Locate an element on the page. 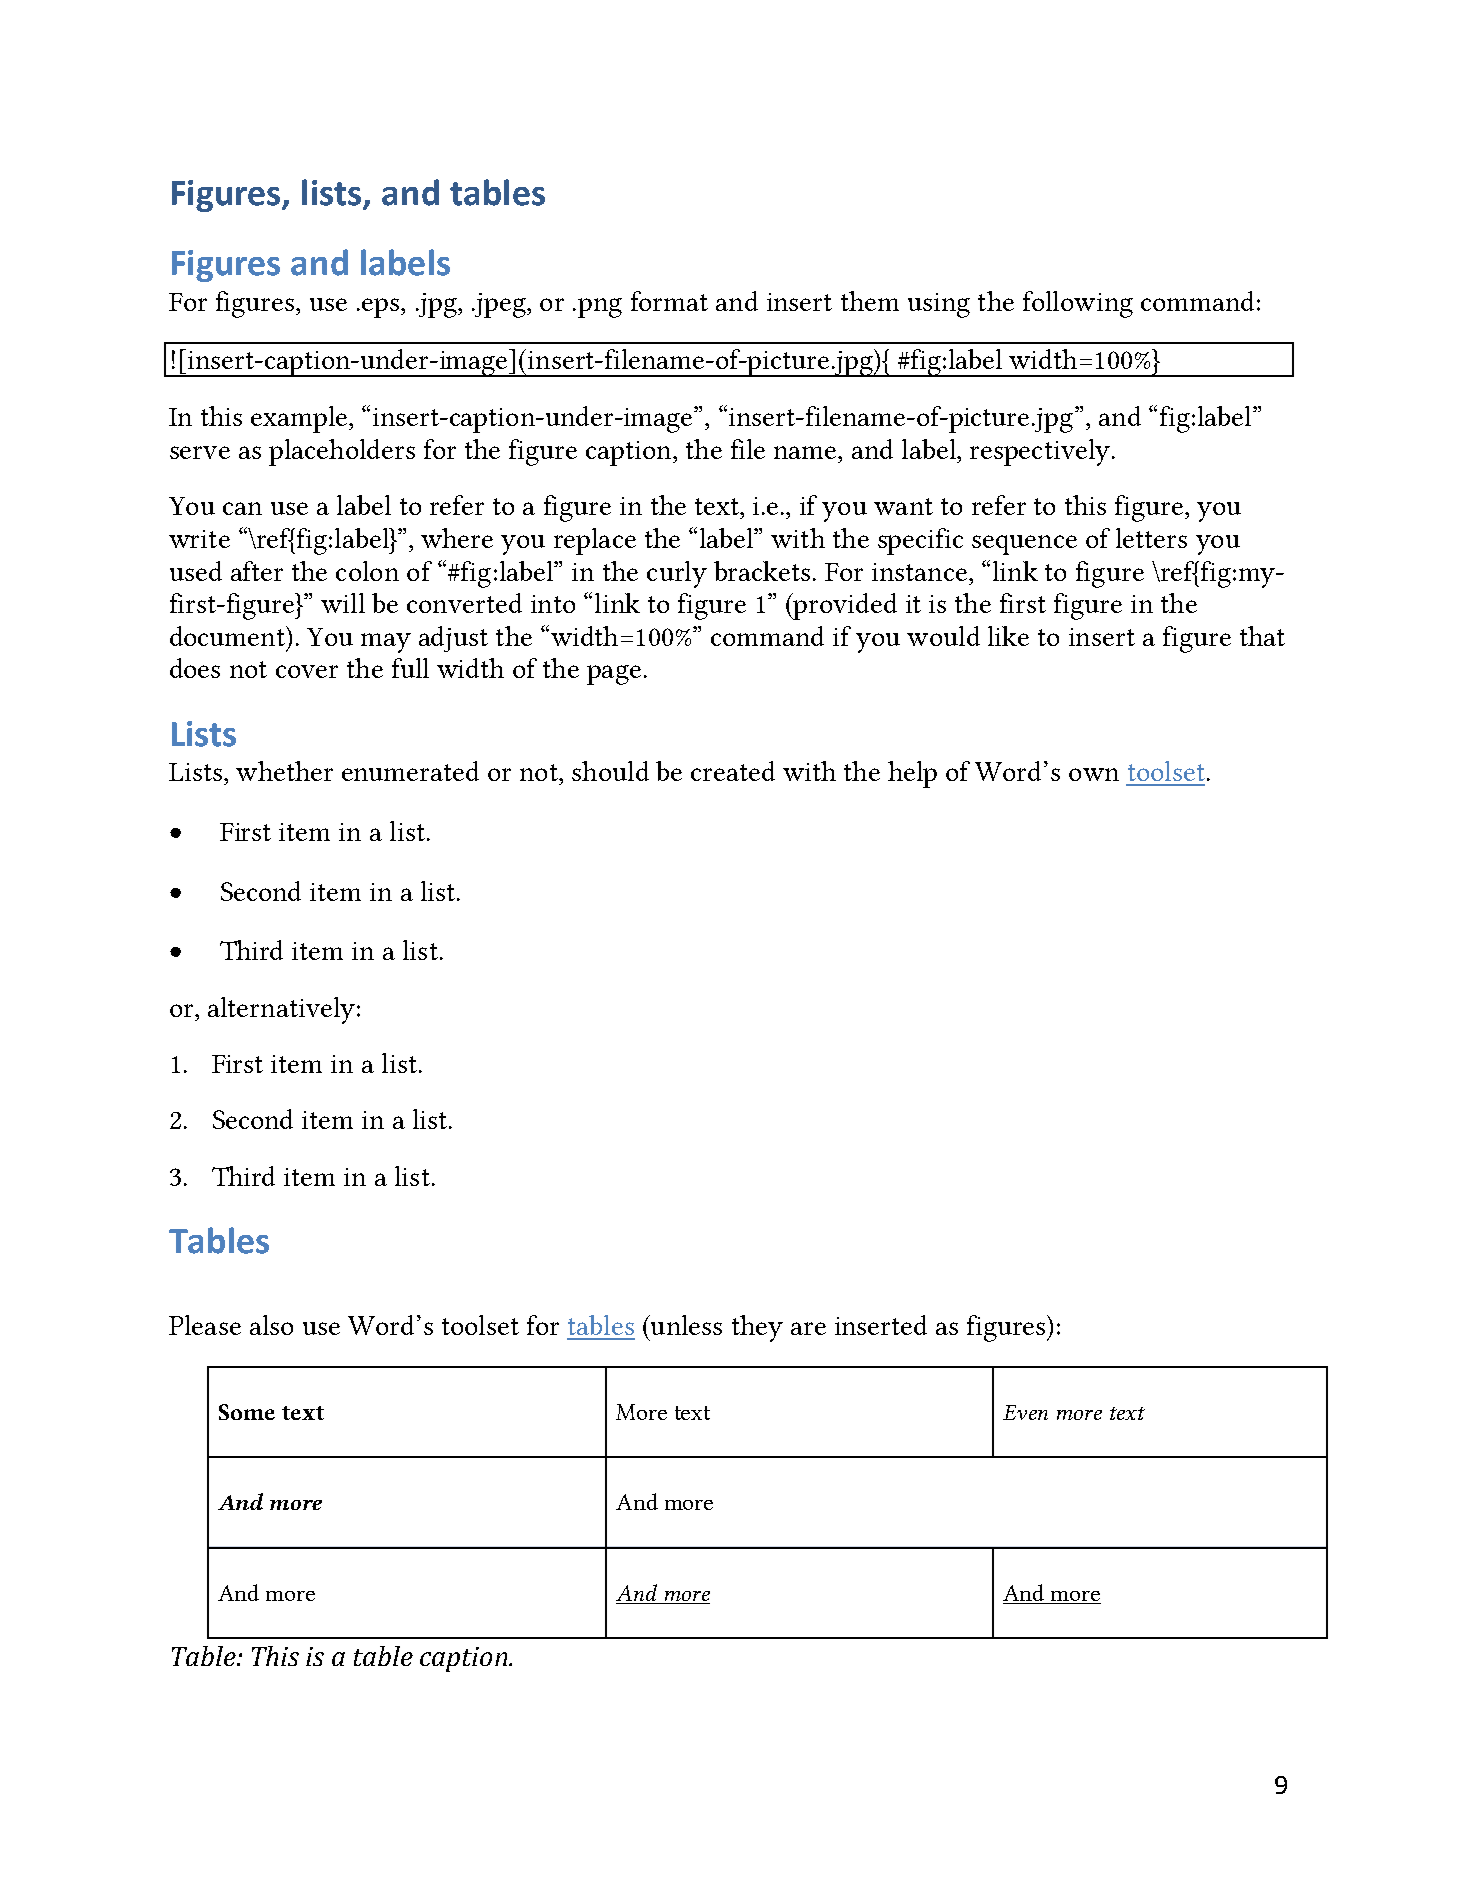 The height and width of the document is (1887, 1458). Even is located at coordinates (1025, 1412).
